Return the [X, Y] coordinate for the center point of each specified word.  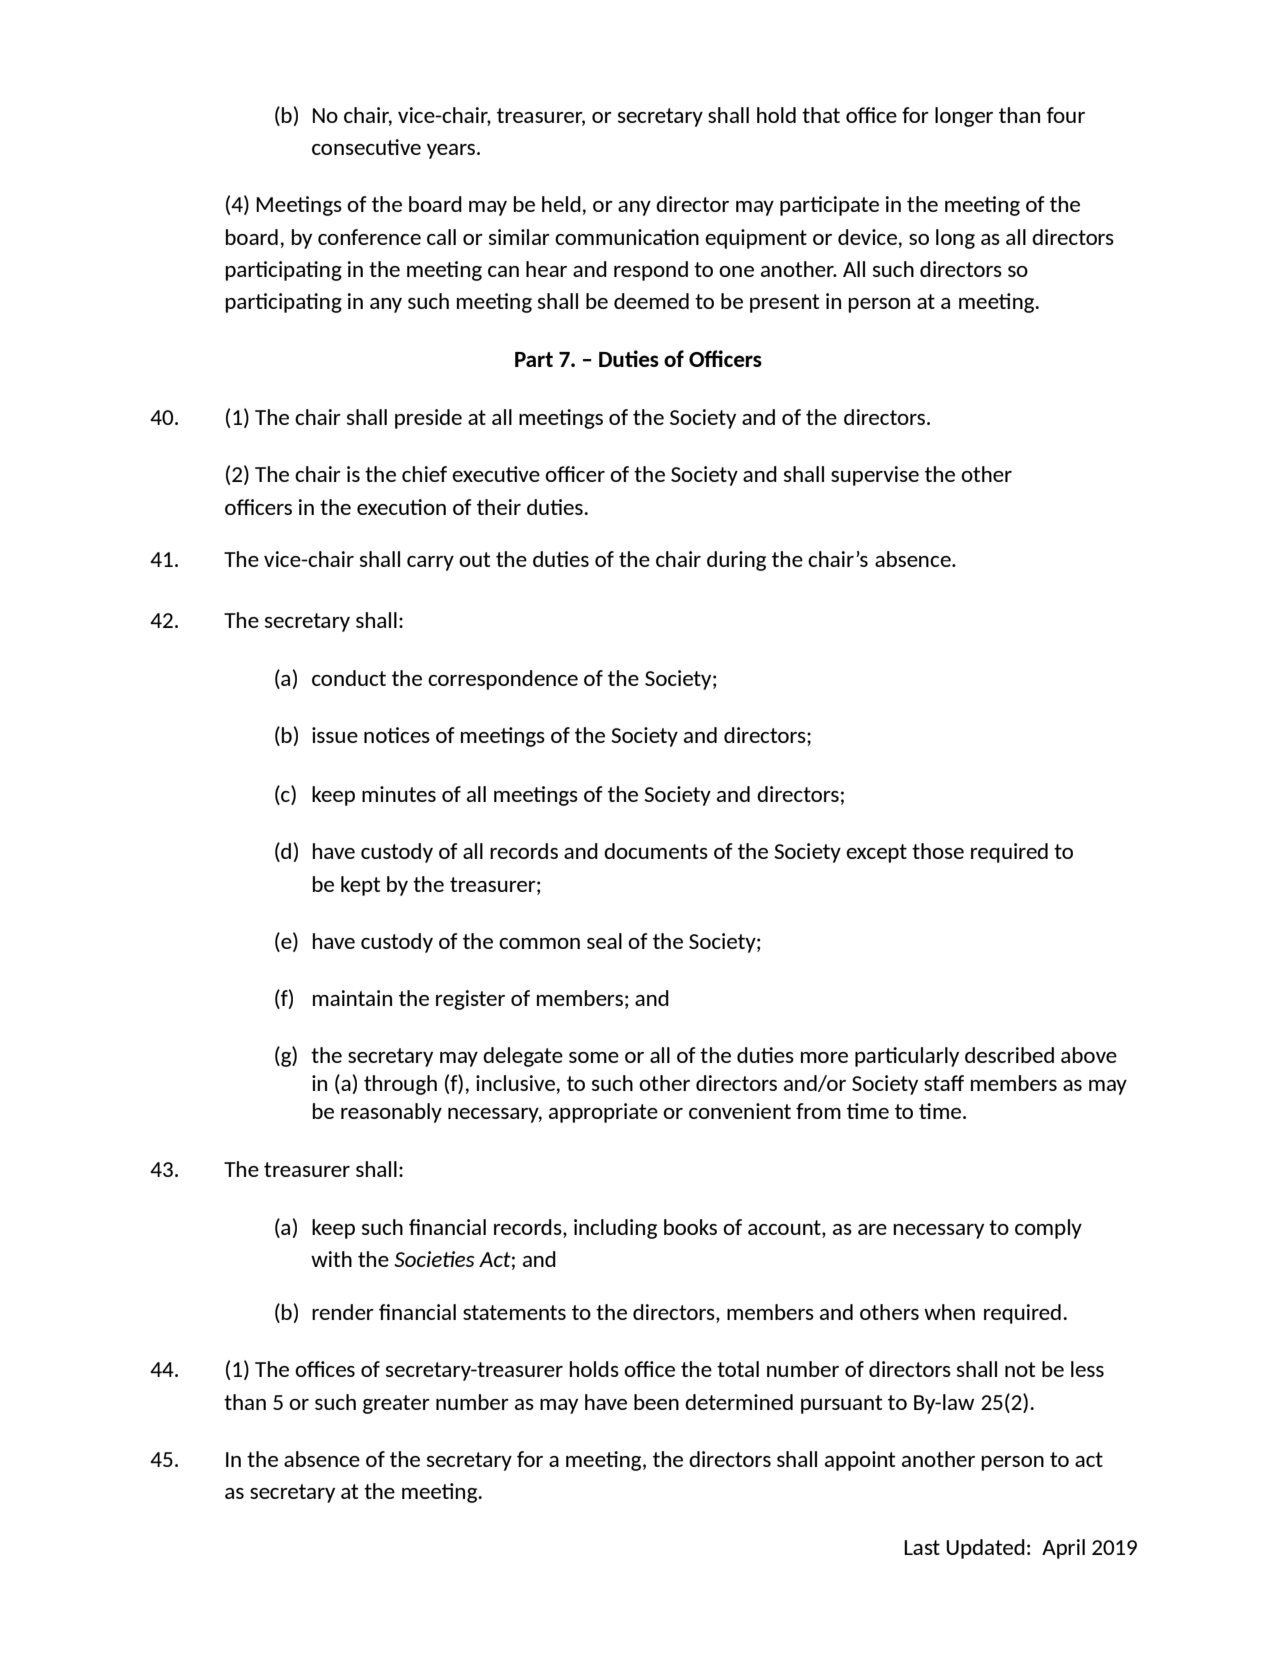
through [400, 1085]
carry [430, 563]
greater [396, 1404]
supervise [875, 476]
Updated [985, 1549]
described [1009, 1055]
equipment [756, 239]
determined [739, 1402]
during [736, 561]
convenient [740, 1111]
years [451, 151]
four [1066, 115]
